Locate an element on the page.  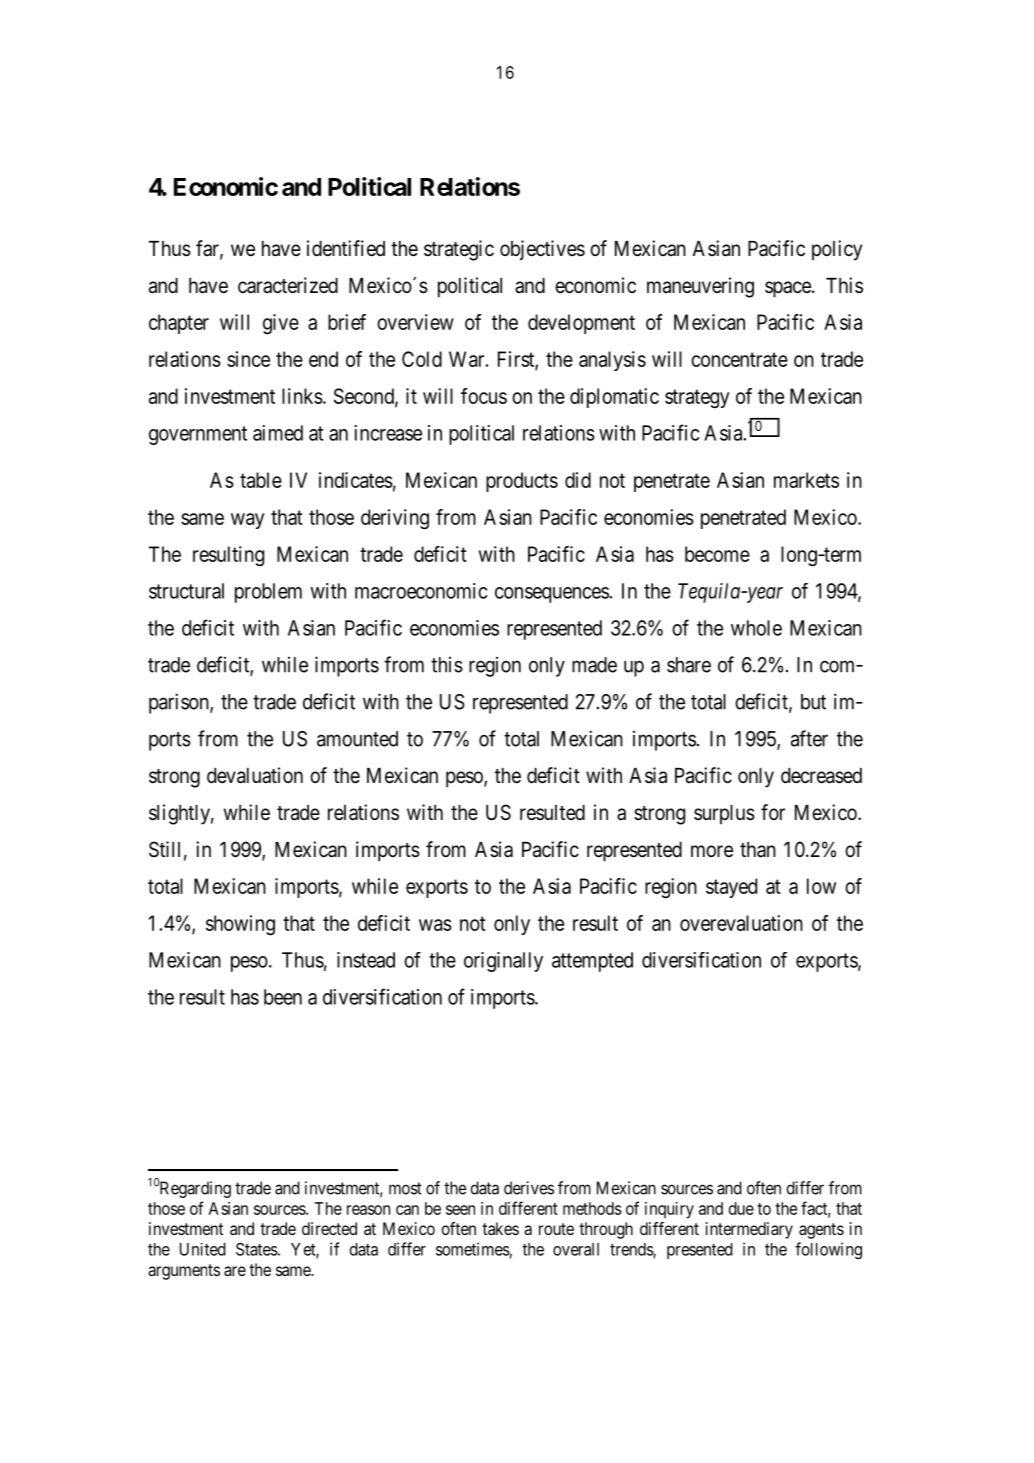
been is located at coordinates (283, 997).
